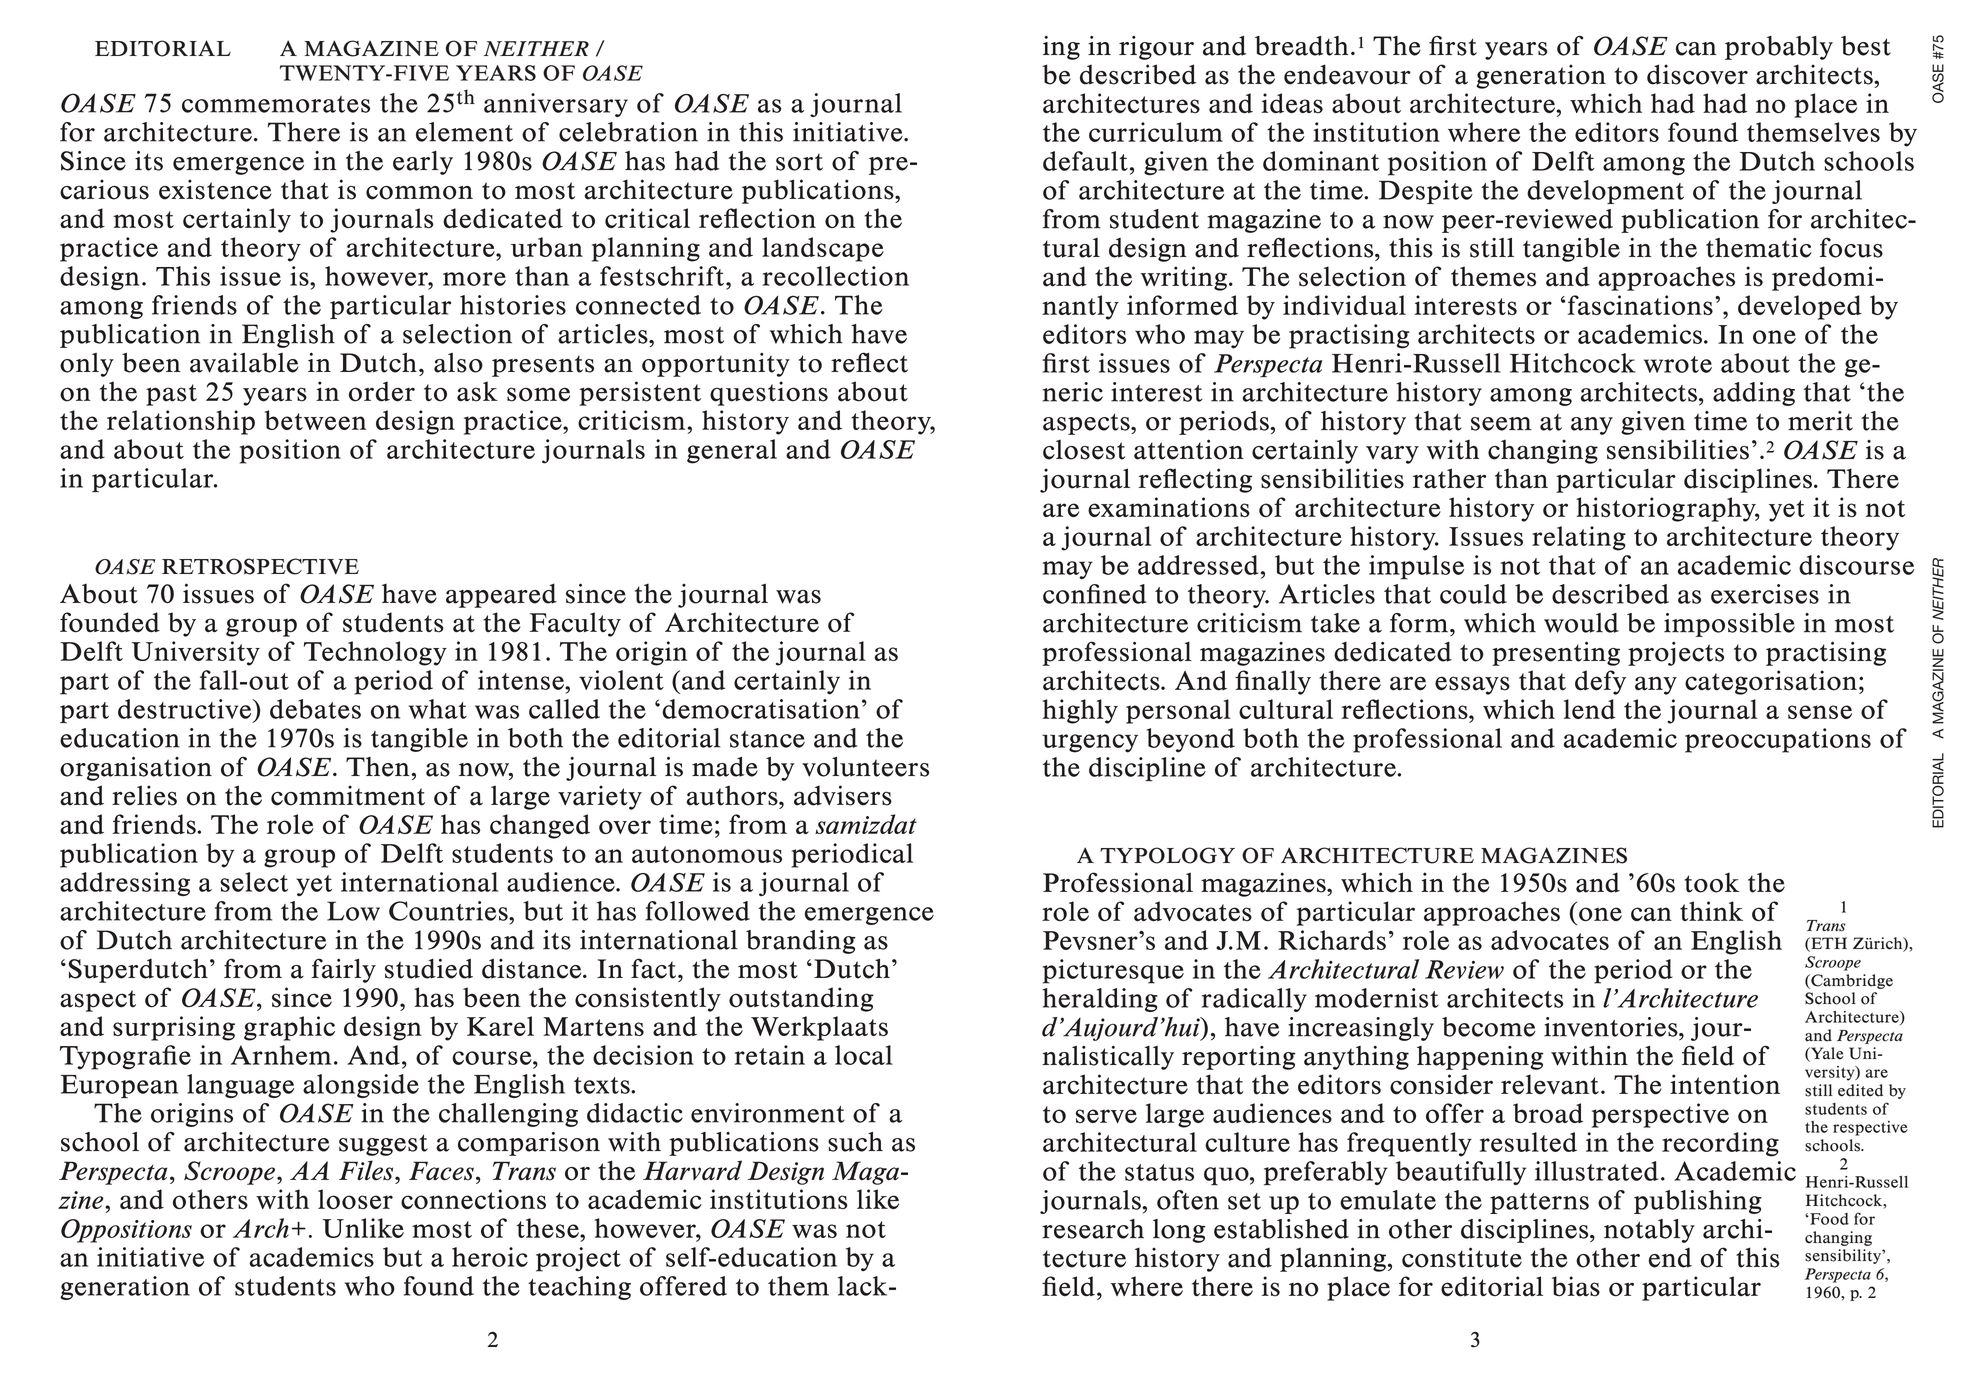 This document has height=1387, width=1966. I want to click on available, so click(244, 363).
